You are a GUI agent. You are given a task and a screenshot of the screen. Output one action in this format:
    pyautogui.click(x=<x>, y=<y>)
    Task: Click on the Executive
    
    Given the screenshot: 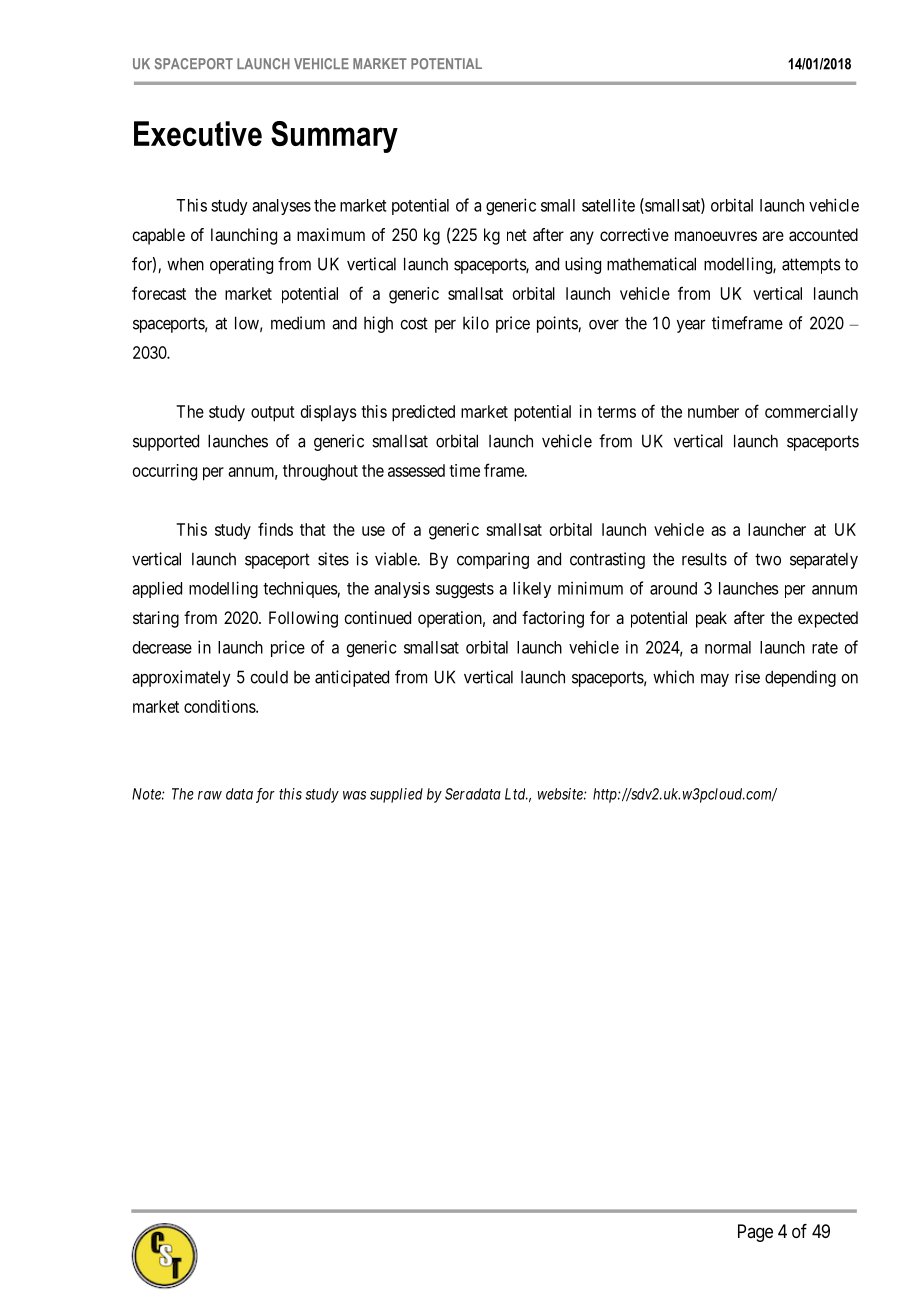 What is the action you would take?
    pyautogui.click(x=198, y=133)
